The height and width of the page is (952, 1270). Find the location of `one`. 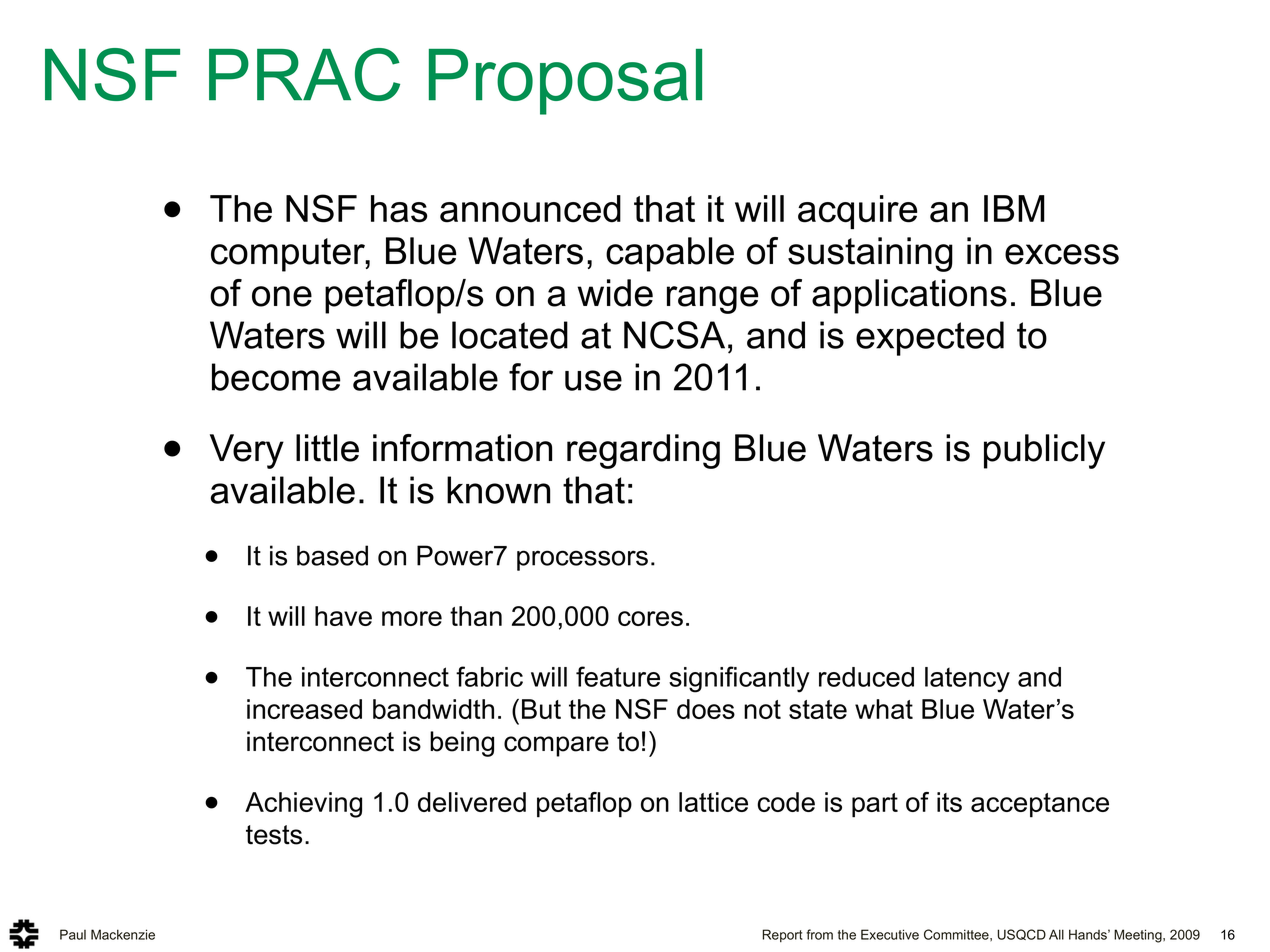

one is located at coordinates (282, 296).
